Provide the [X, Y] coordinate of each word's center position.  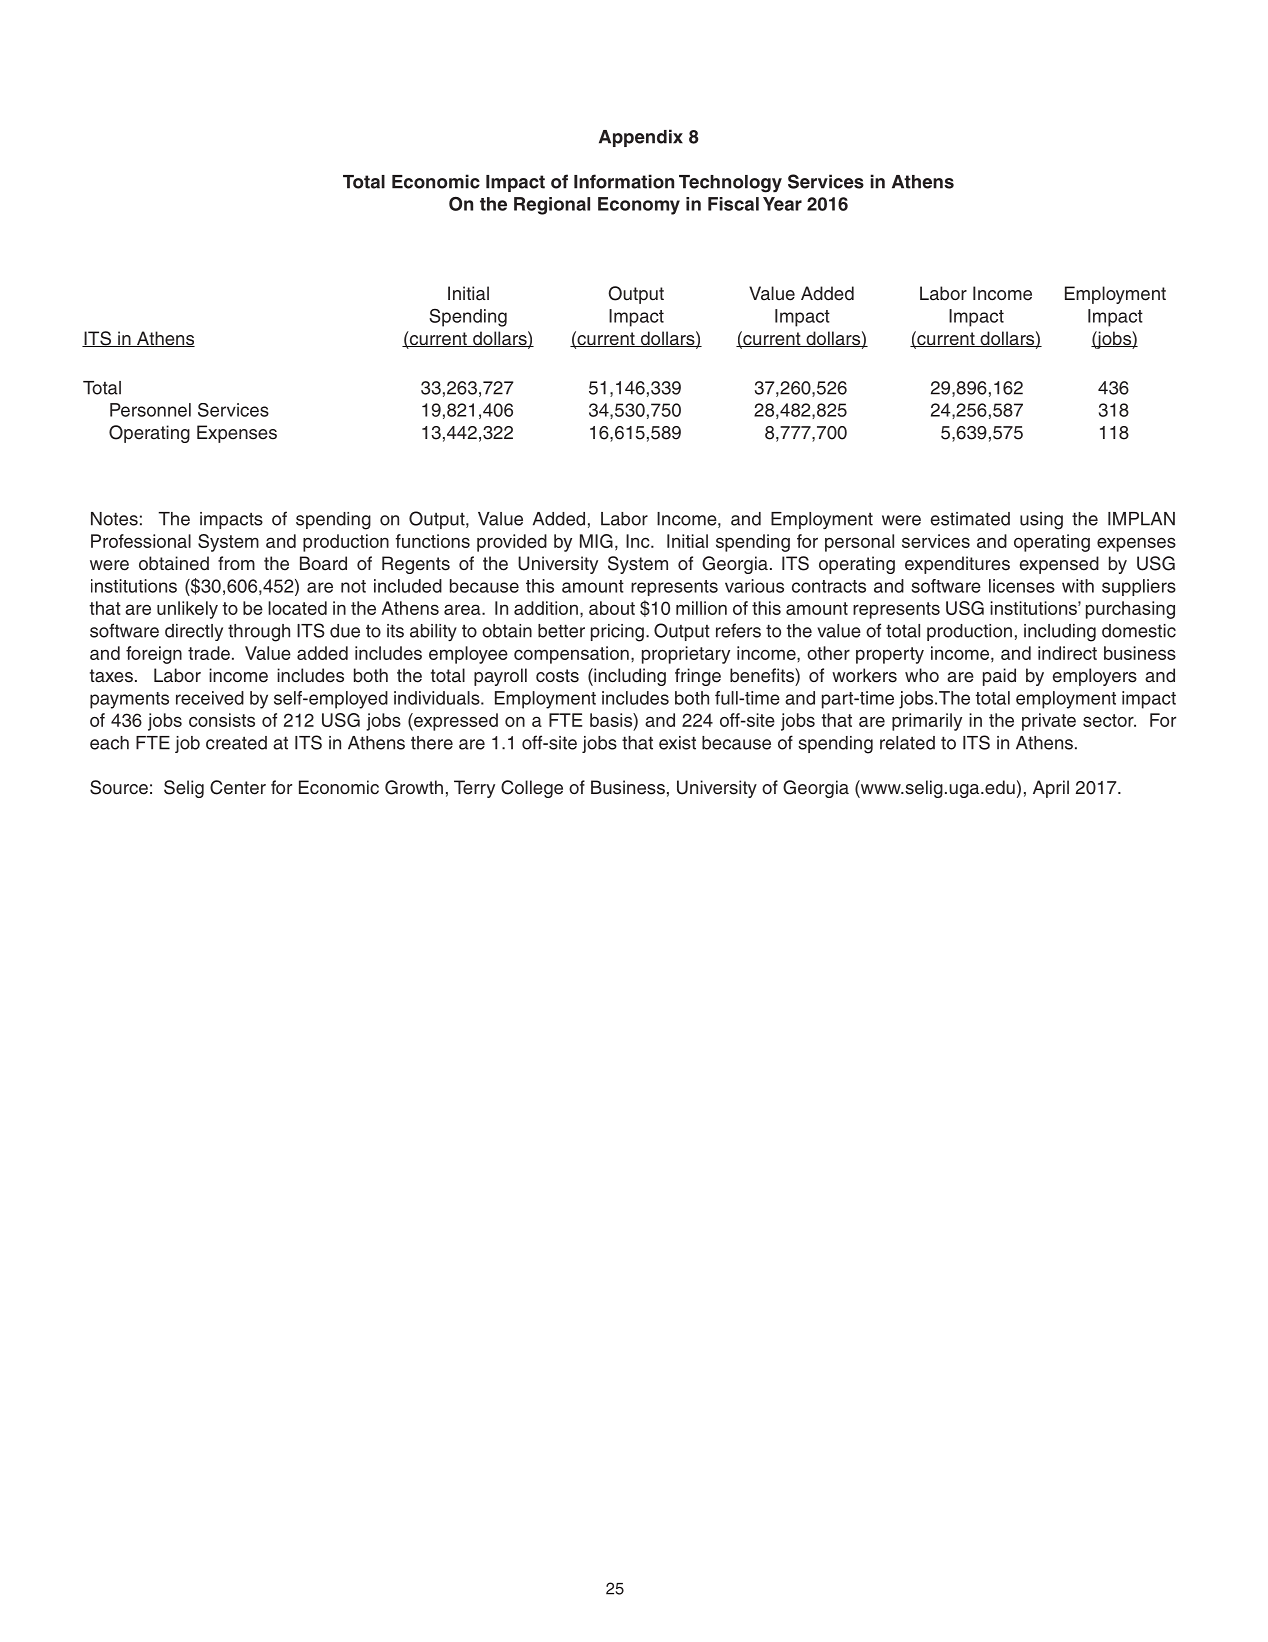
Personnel [150, 410]
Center [238, 787]
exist [677, 743]
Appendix [641, 138]
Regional [552, 206]
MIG [596, 541]
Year [782, 204]
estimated [970, 519]
